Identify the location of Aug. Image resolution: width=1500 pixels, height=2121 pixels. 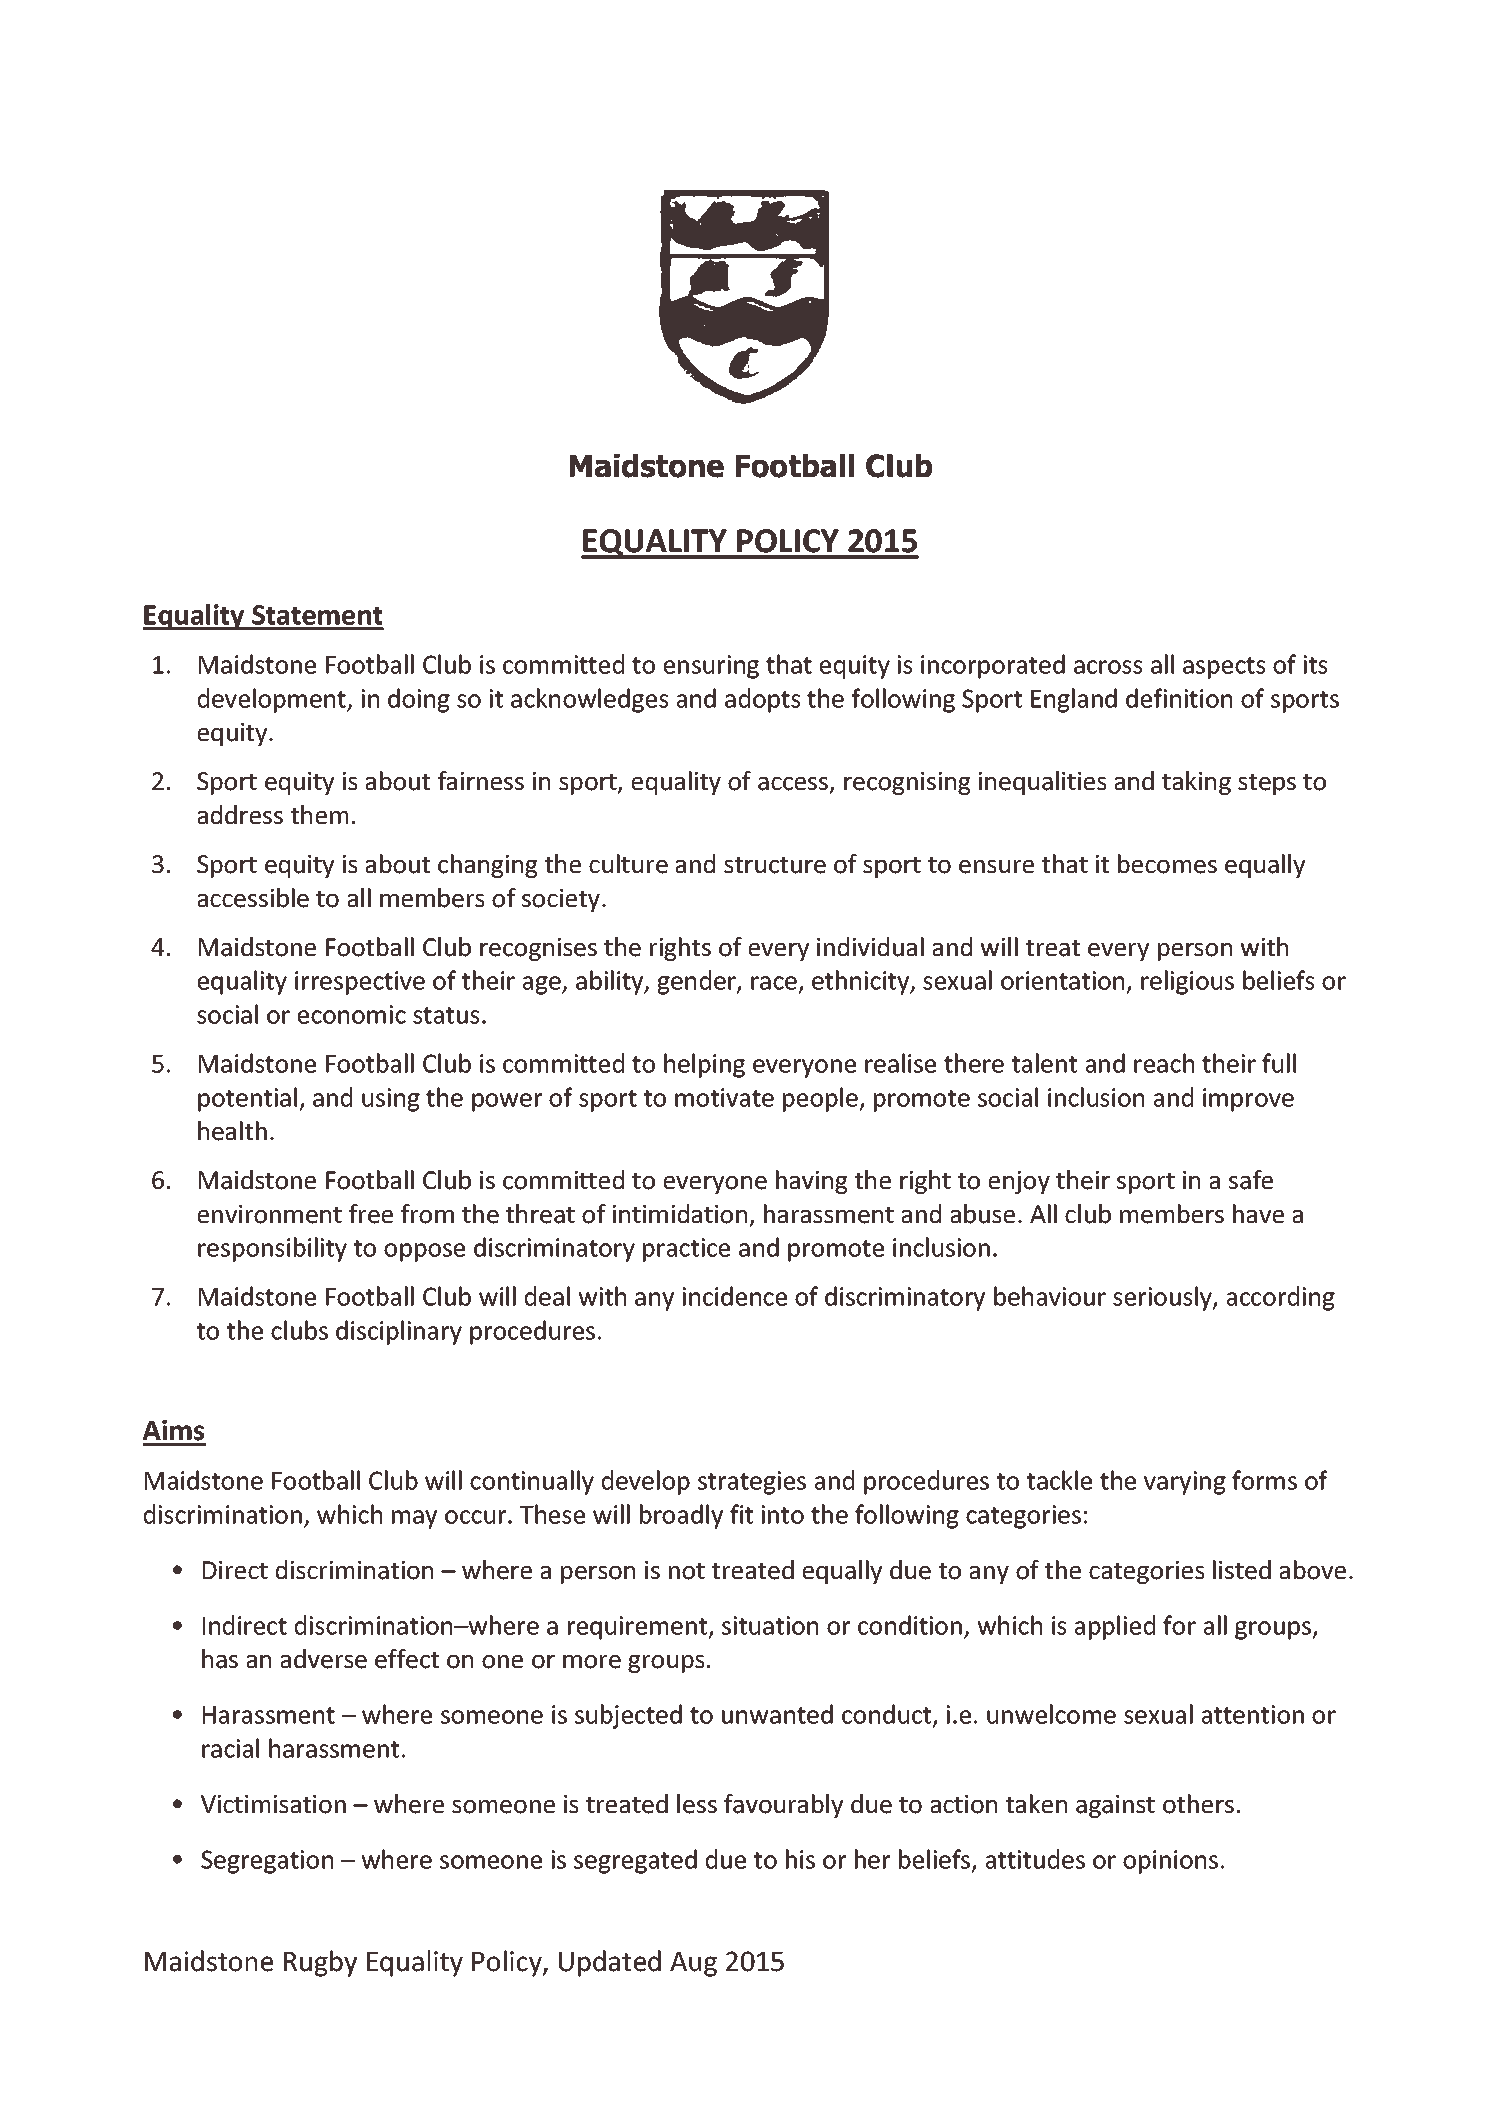
(693, 1964).
